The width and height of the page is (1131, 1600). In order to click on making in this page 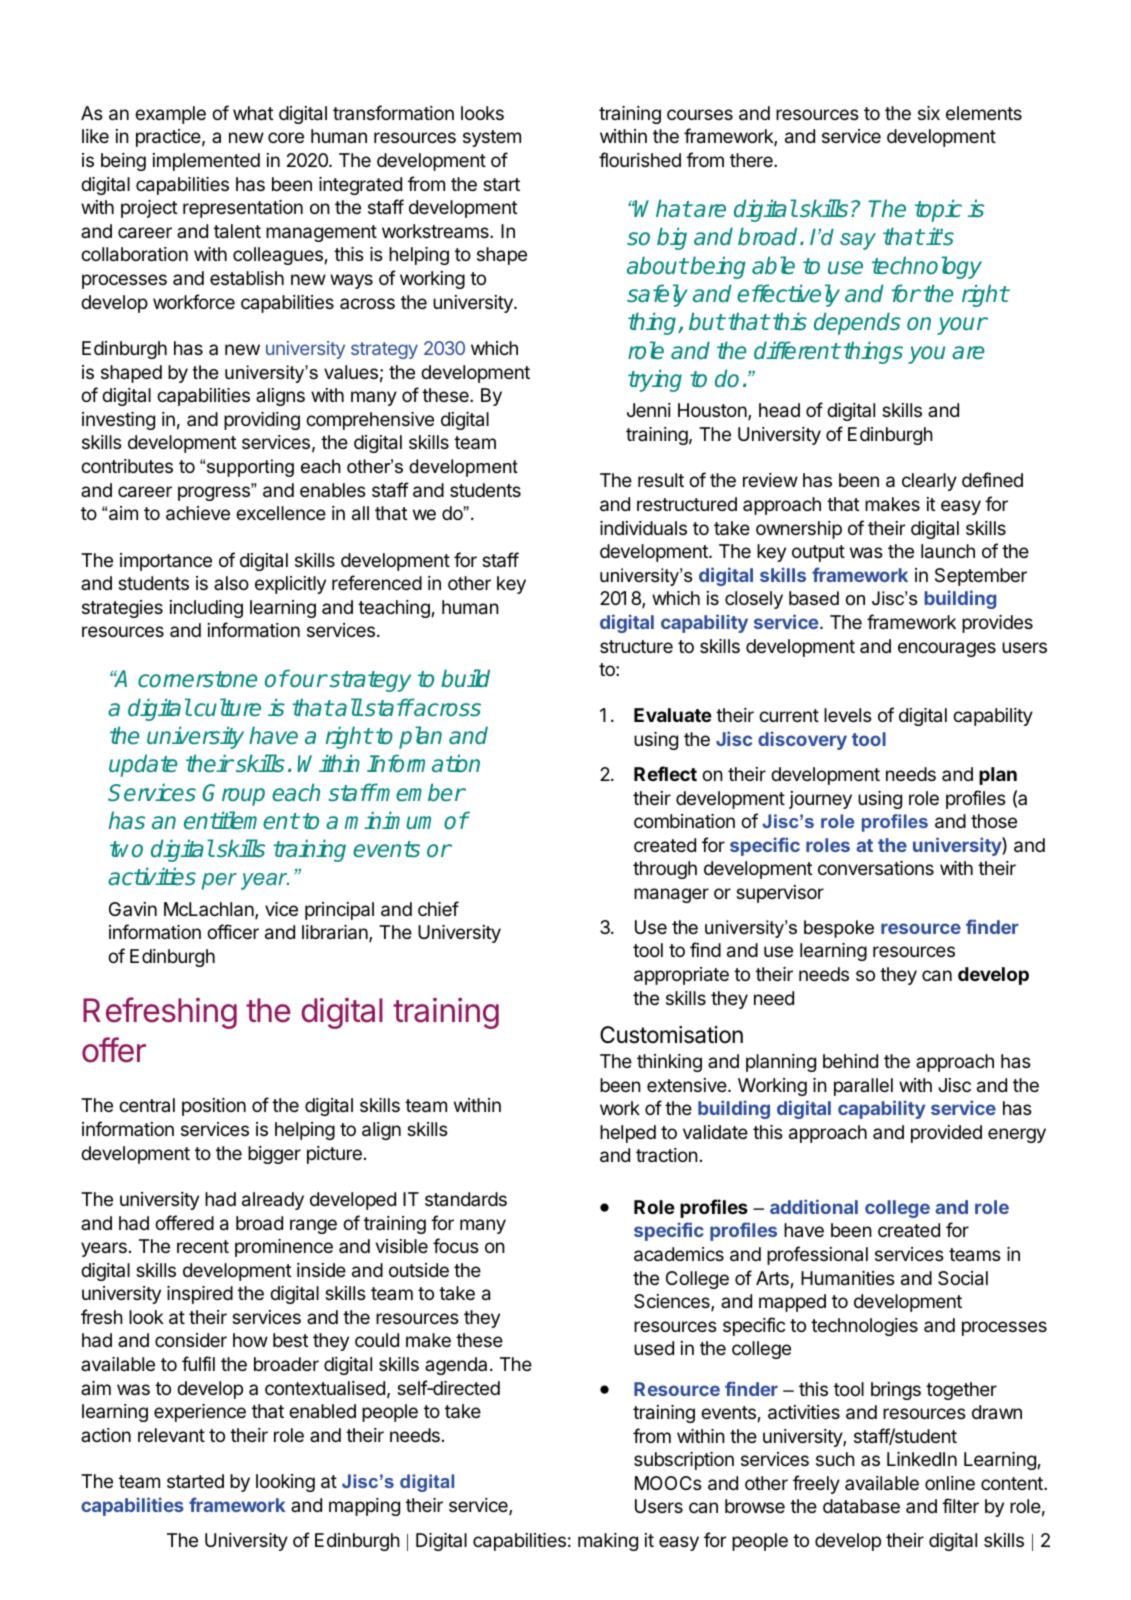, I will do `click(608, 1542)`.
